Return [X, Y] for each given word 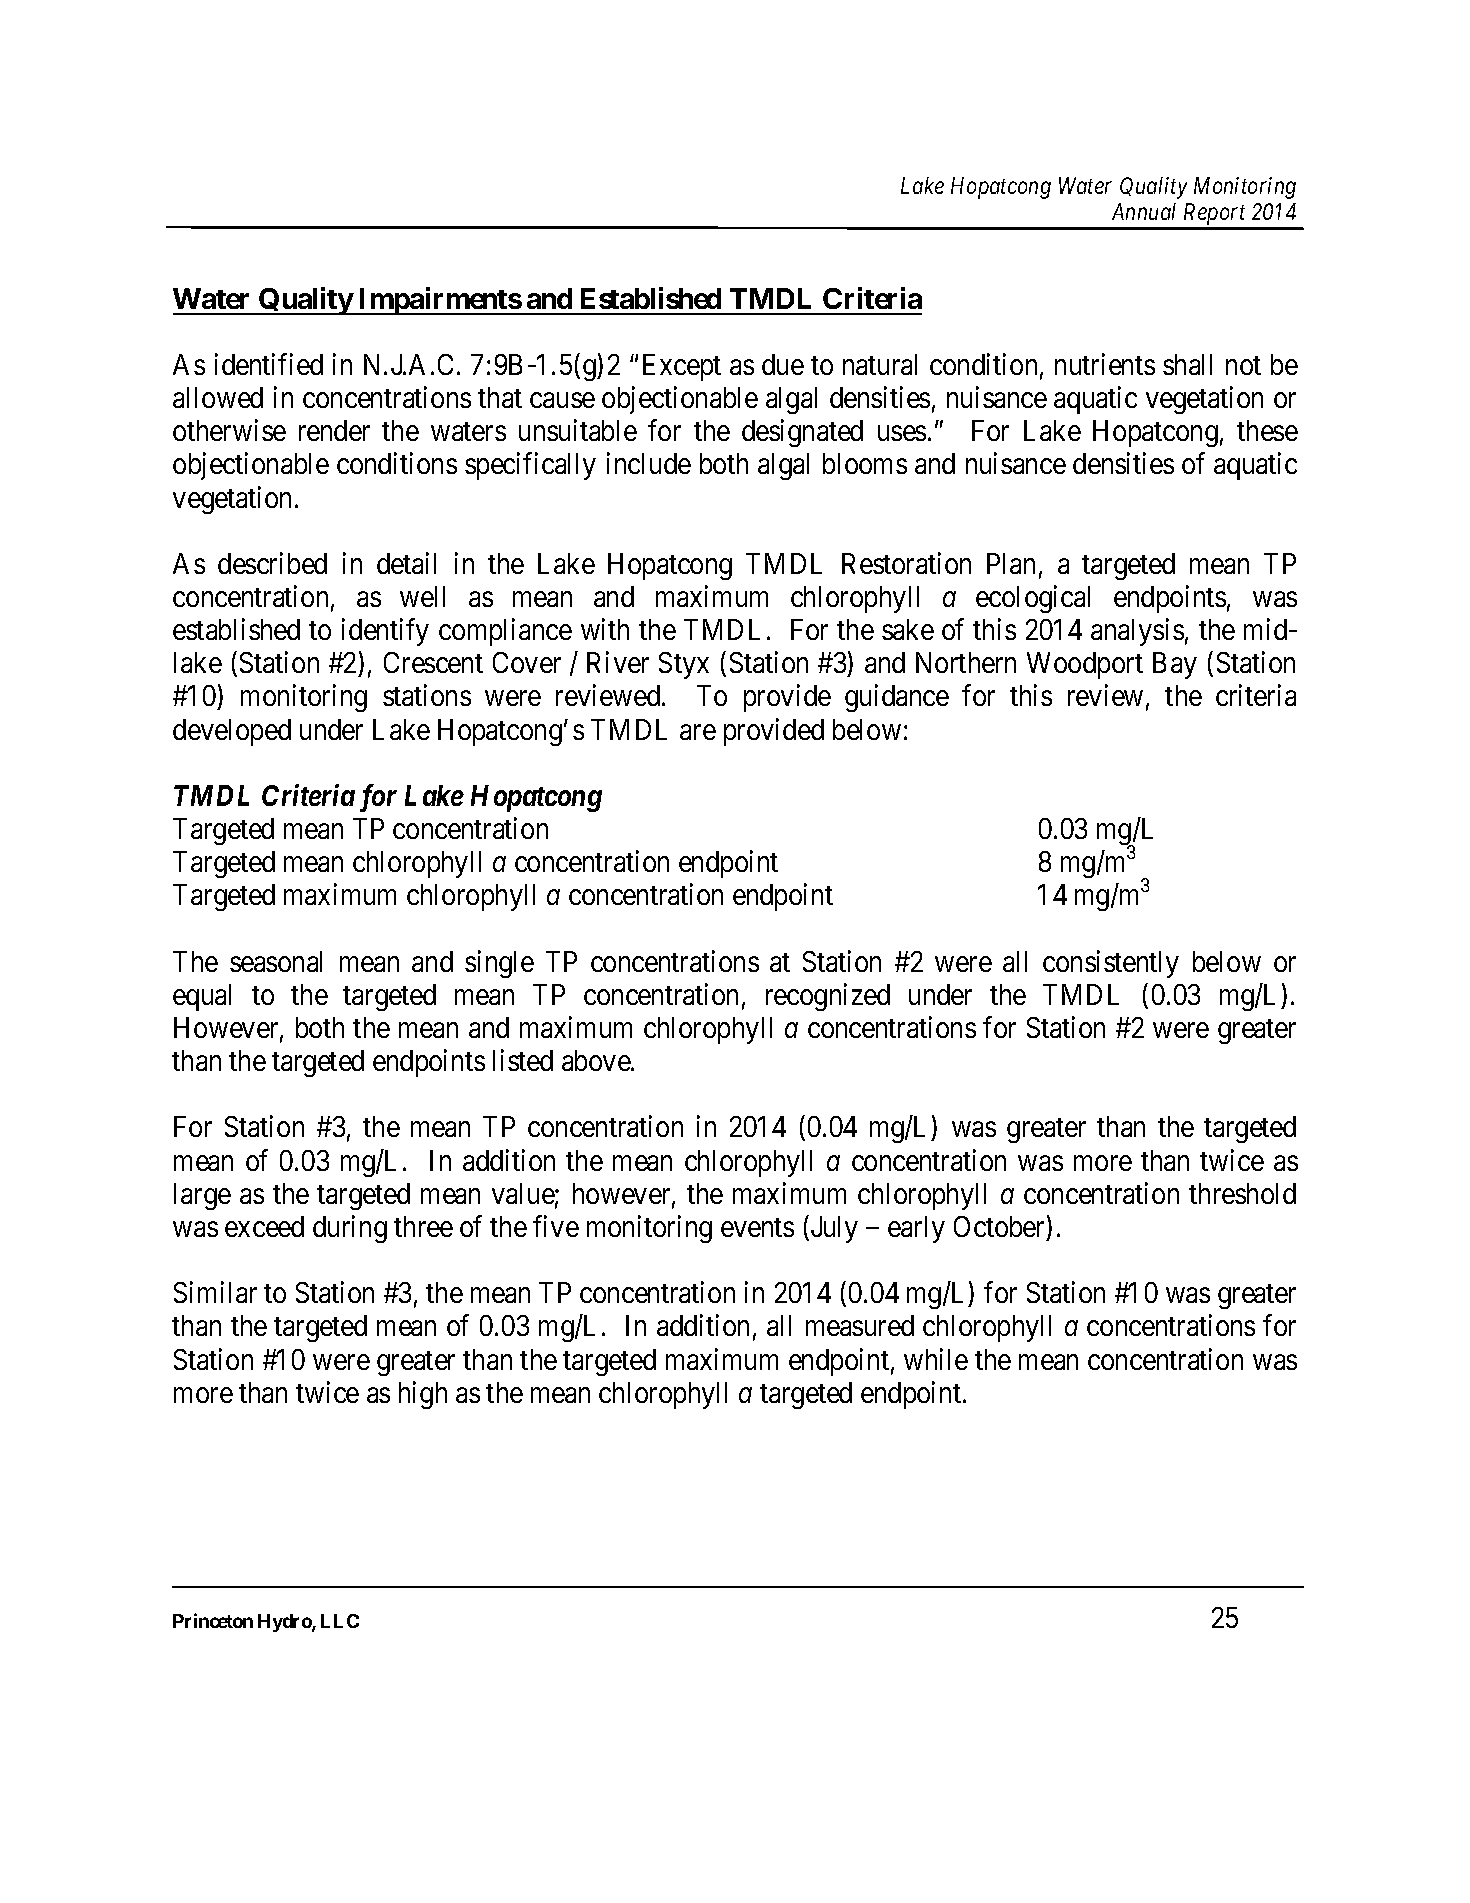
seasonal [276, 961]
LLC [340, 1621]
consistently [1111, 964]
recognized [828, 997]
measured [860, 1325]
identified [269, 364]
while [936, 1359]
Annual [1144, 211]
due [783, 364]
